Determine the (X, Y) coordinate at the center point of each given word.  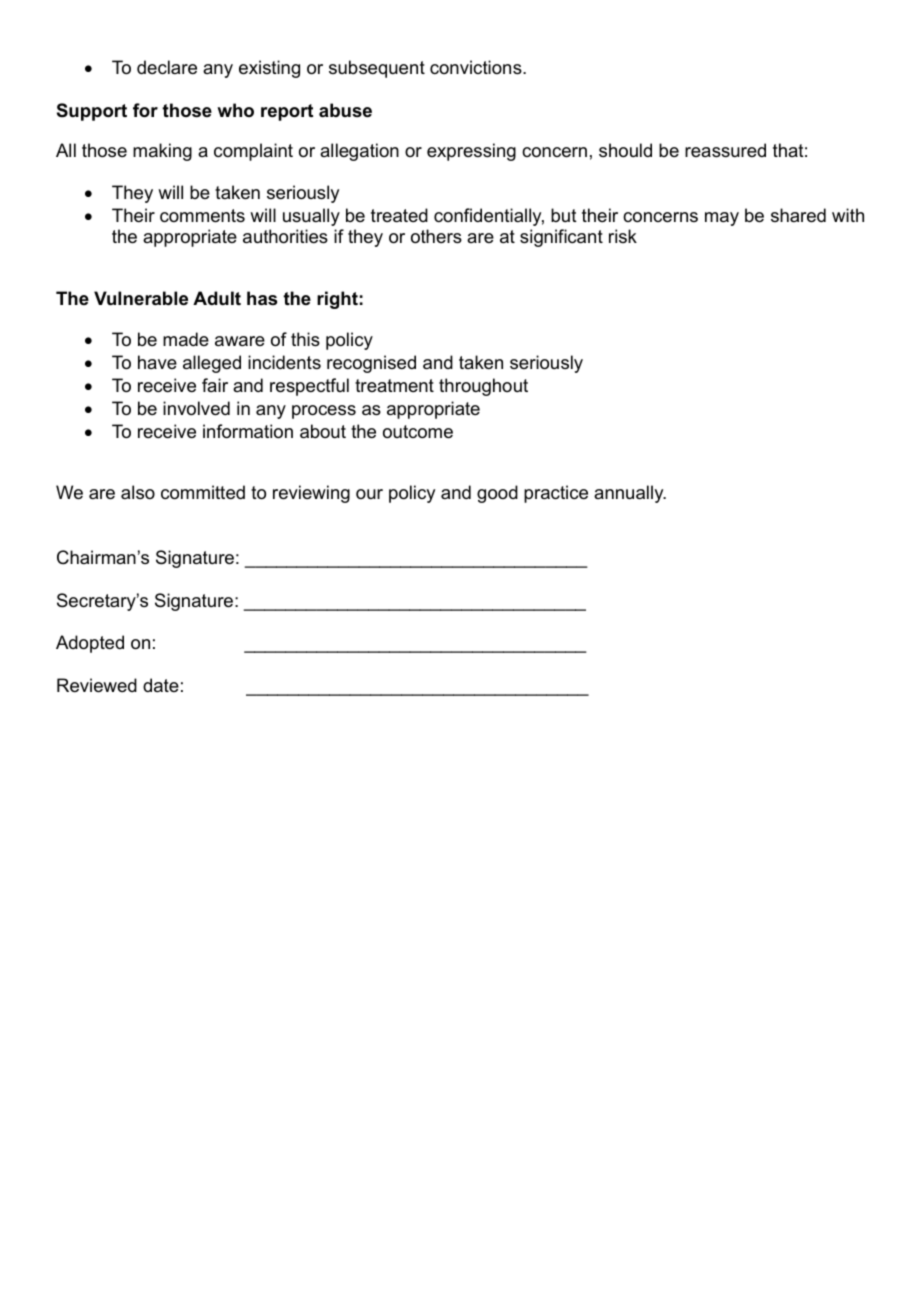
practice (556, 494)
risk (623, 236)
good (497, 494)
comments (202, 216)
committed (203, 492)
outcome (418, 432)
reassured (725, 150)
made (186, 339)
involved (196, 408)
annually (630, 494)
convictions (477, 67)
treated (399, 215)
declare (167, 67)
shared (798, 215)
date (161, 685)
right (337, 300)
